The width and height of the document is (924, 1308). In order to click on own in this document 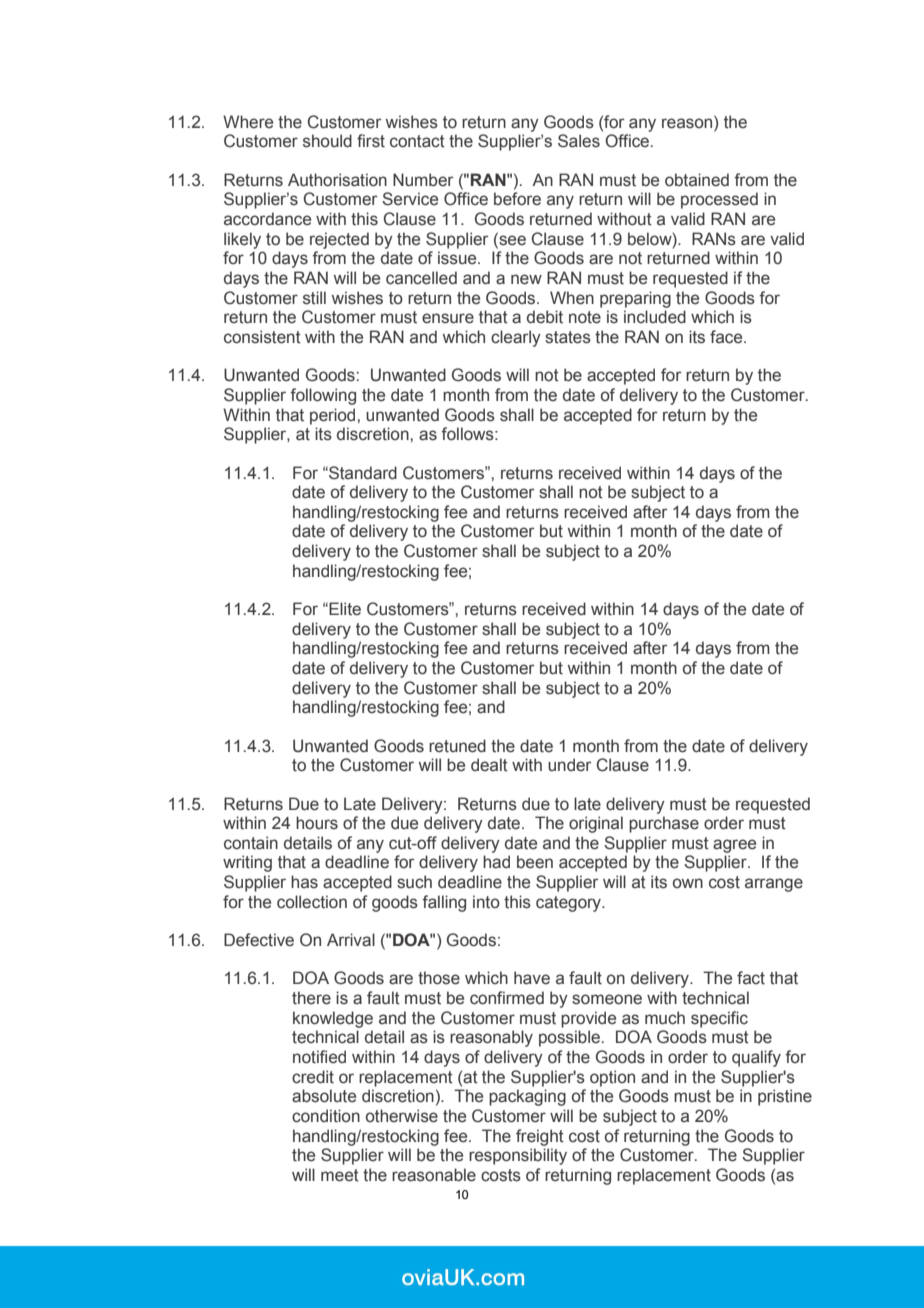, I will do `click(688, 883)`.
